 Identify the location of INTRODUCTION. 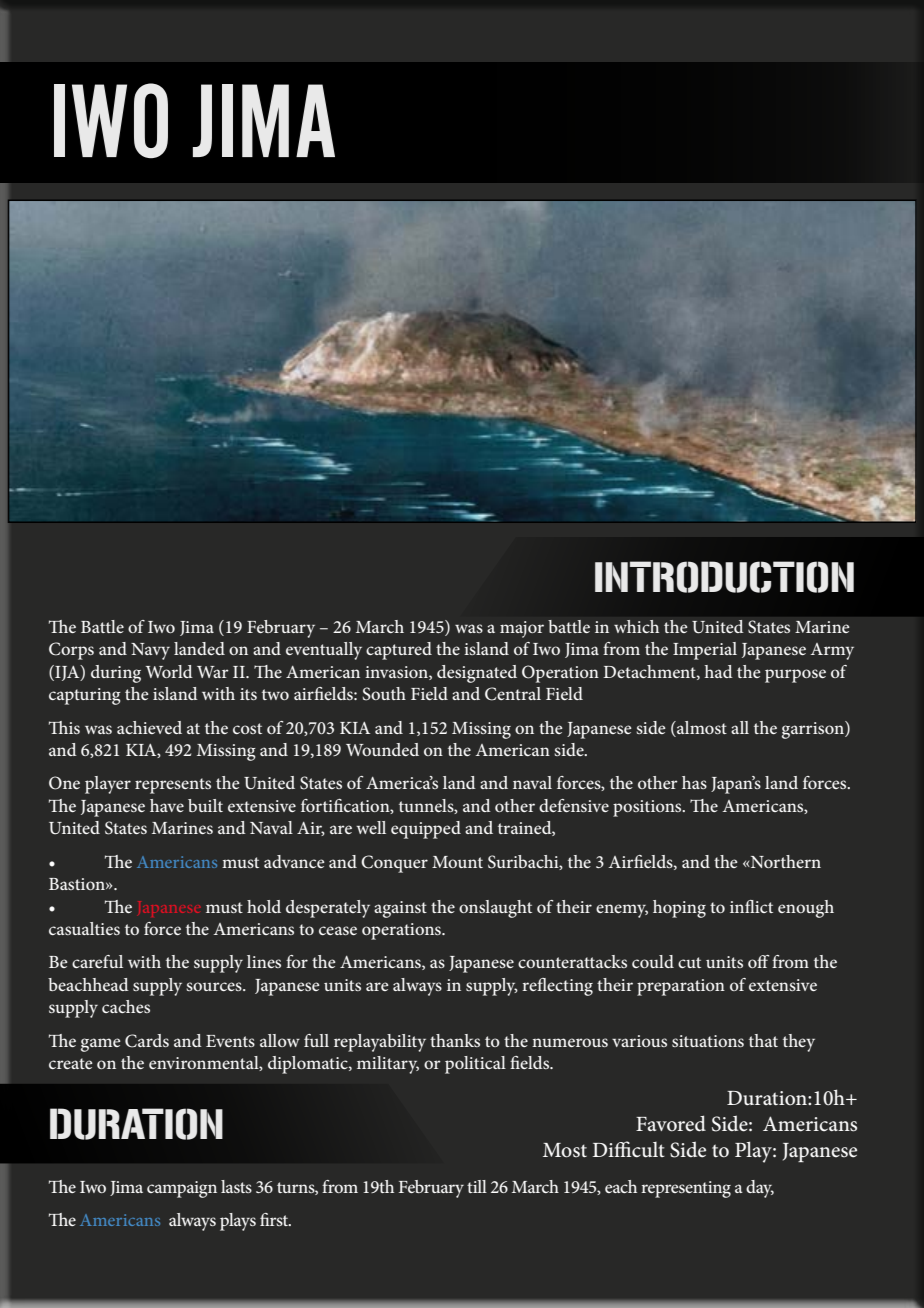
(724, 577).
